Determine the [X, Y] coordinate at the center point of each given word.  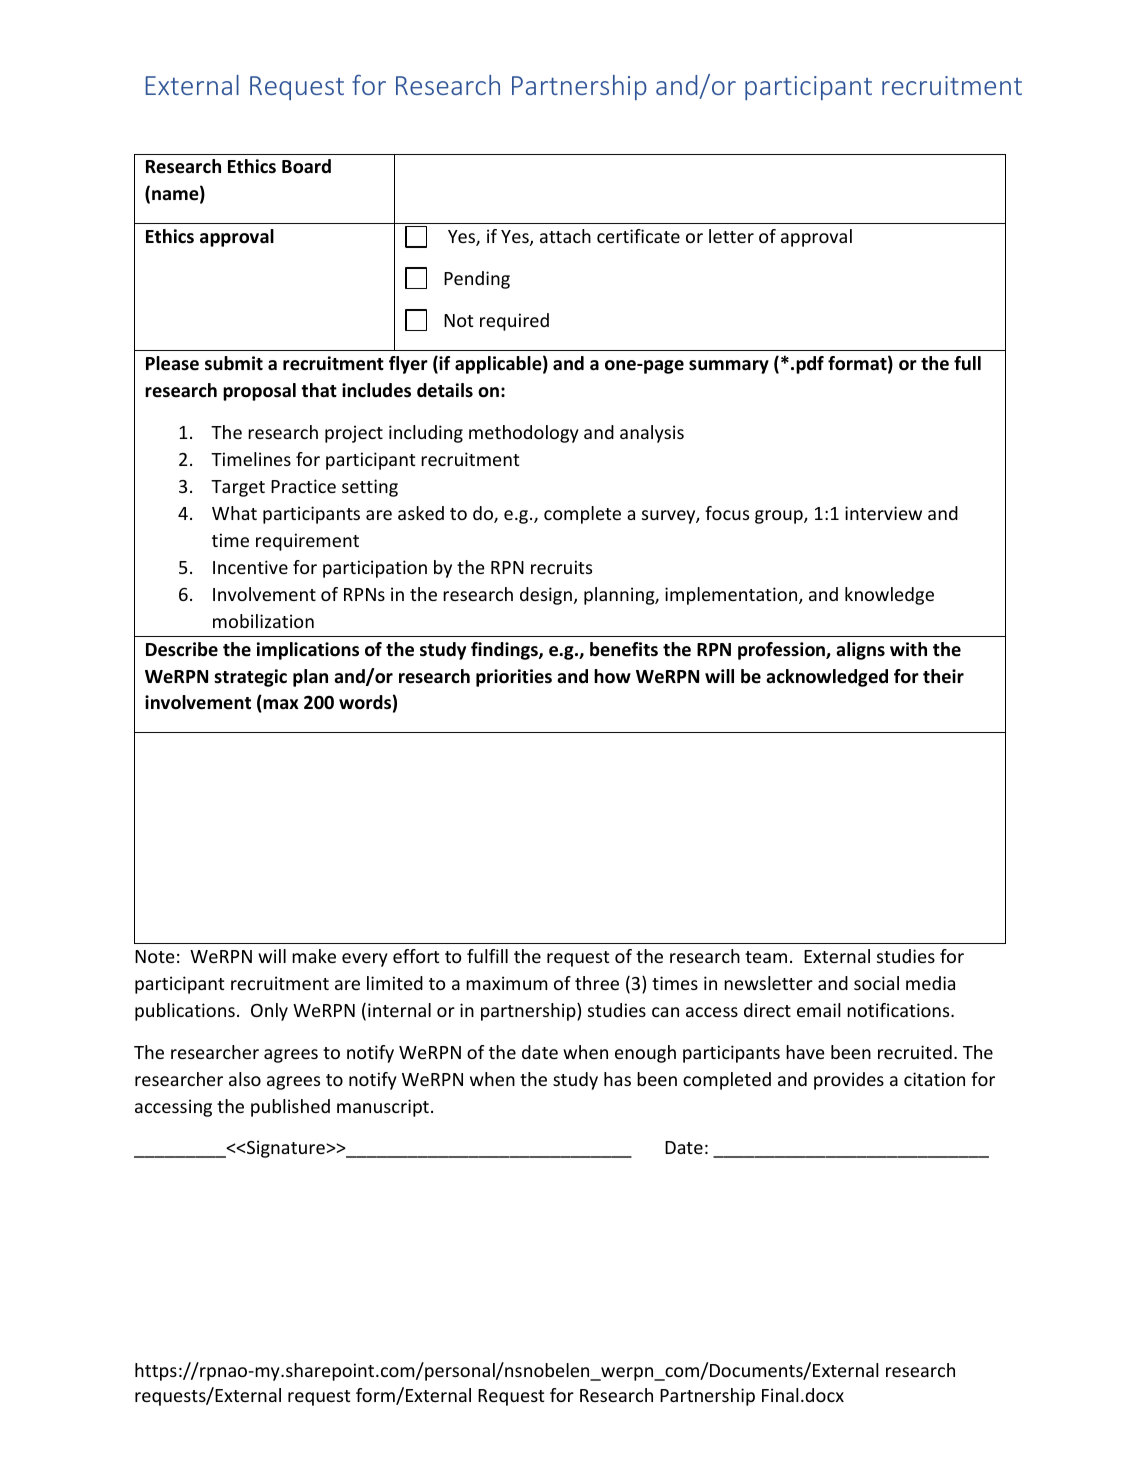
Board [306, 166]
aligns [860, 651]
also [245, 1079]
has [617, 1079]
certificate [638, 236]
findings [505, 651]
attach [565, 236]
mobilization [263, 621]
